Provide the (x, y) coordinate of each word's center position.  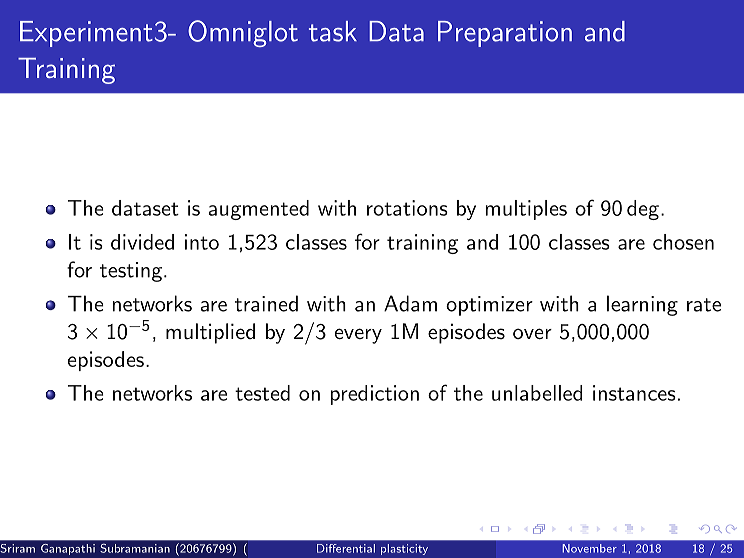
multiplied (210, 333)
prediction (375, 395)
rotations (407, 208)
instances (634, 393)
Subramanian (135, 548)
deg (643, 210)
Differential (346, 548)
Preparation (505, 34)
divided (142, 242)
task (333, 31)
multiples (526, 210)
